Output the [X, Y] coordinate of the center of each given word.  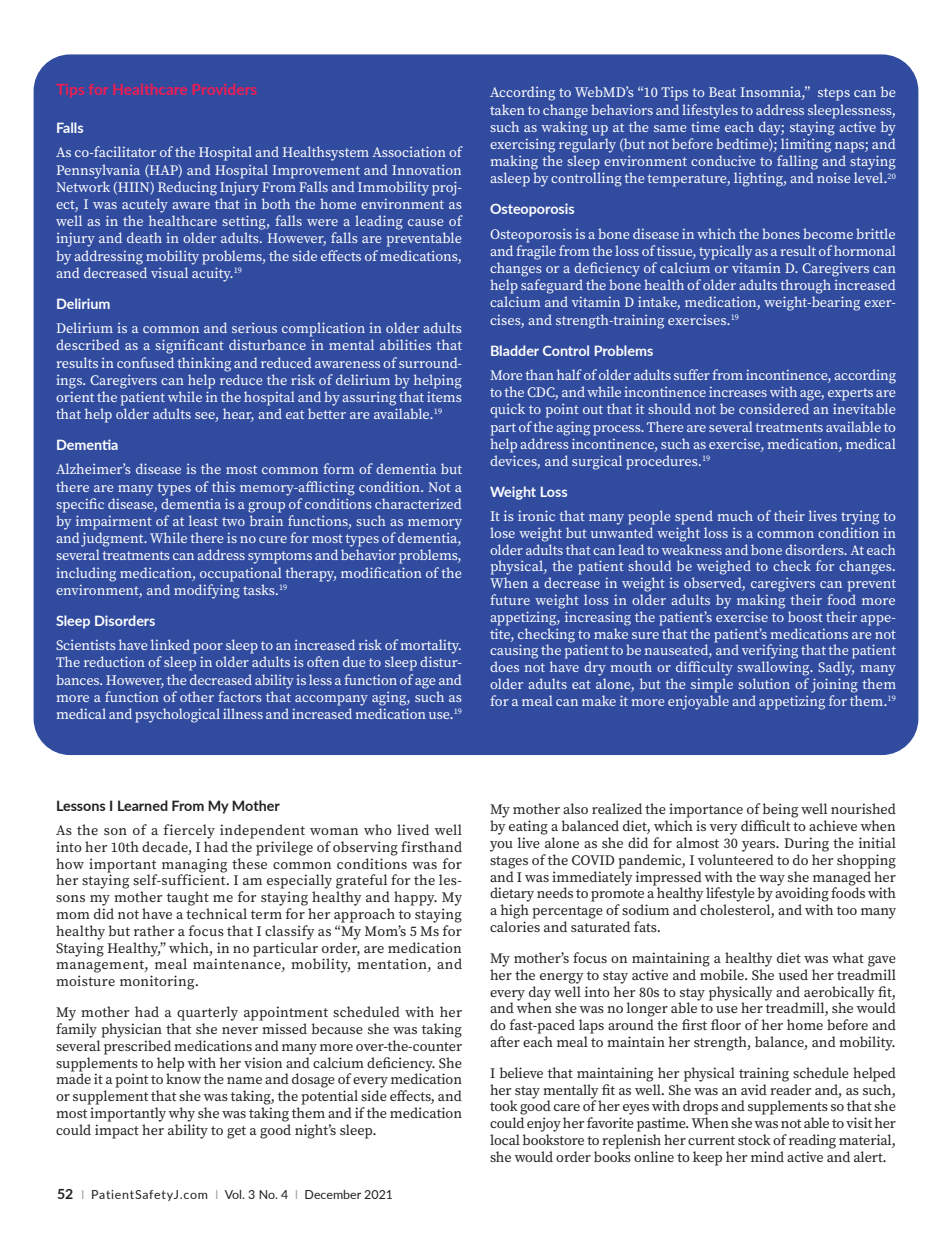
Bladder [515, 350]
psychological [177, 715]
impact [117, 1131]
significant [189, 346]
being [780, 810]
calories [515, 926]
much [735, 515]
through [805, 286]
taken [507, 109]
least [203, 520]
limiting [806, 145]
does [504, 666]
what [848, 957]
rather [154, 930]
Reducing [187, 188]
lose [502, 532]
